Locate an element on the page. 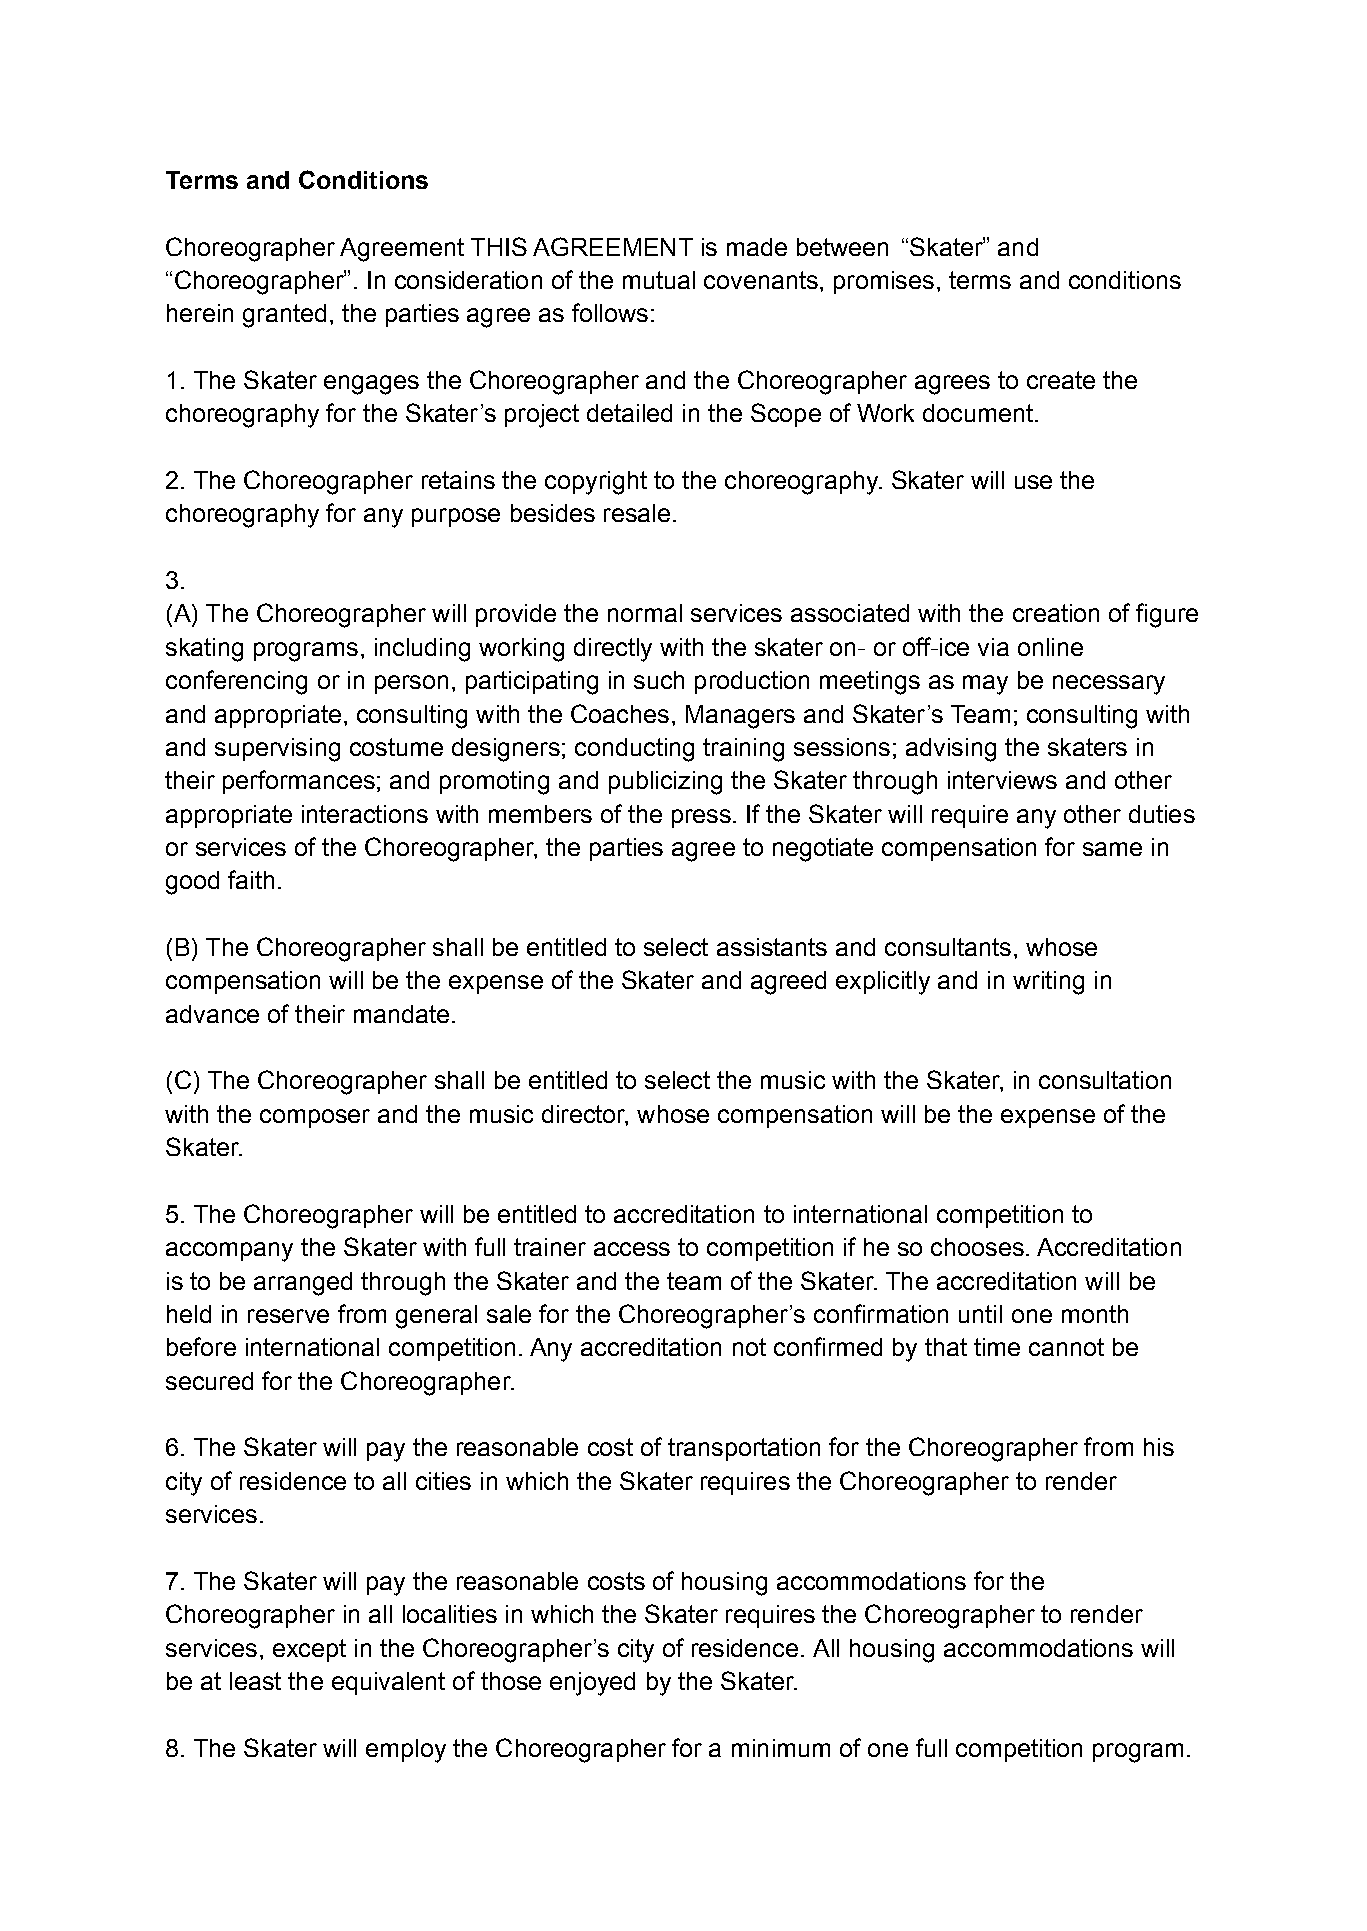  granted is located at coordinates (284, 316).
